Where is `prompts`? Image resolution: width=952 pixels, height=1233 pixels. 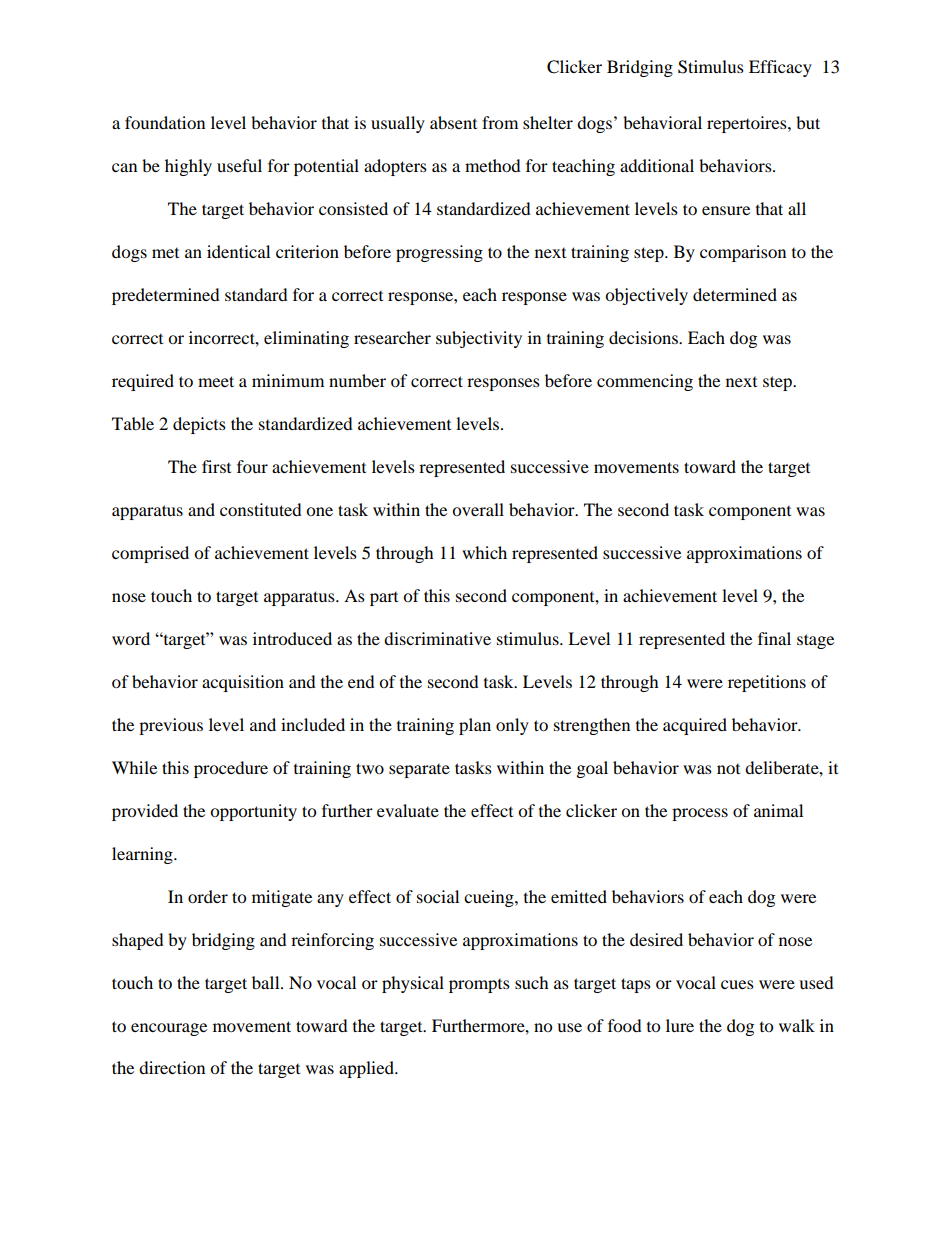 prompts is located at coordinates (479, 986).
